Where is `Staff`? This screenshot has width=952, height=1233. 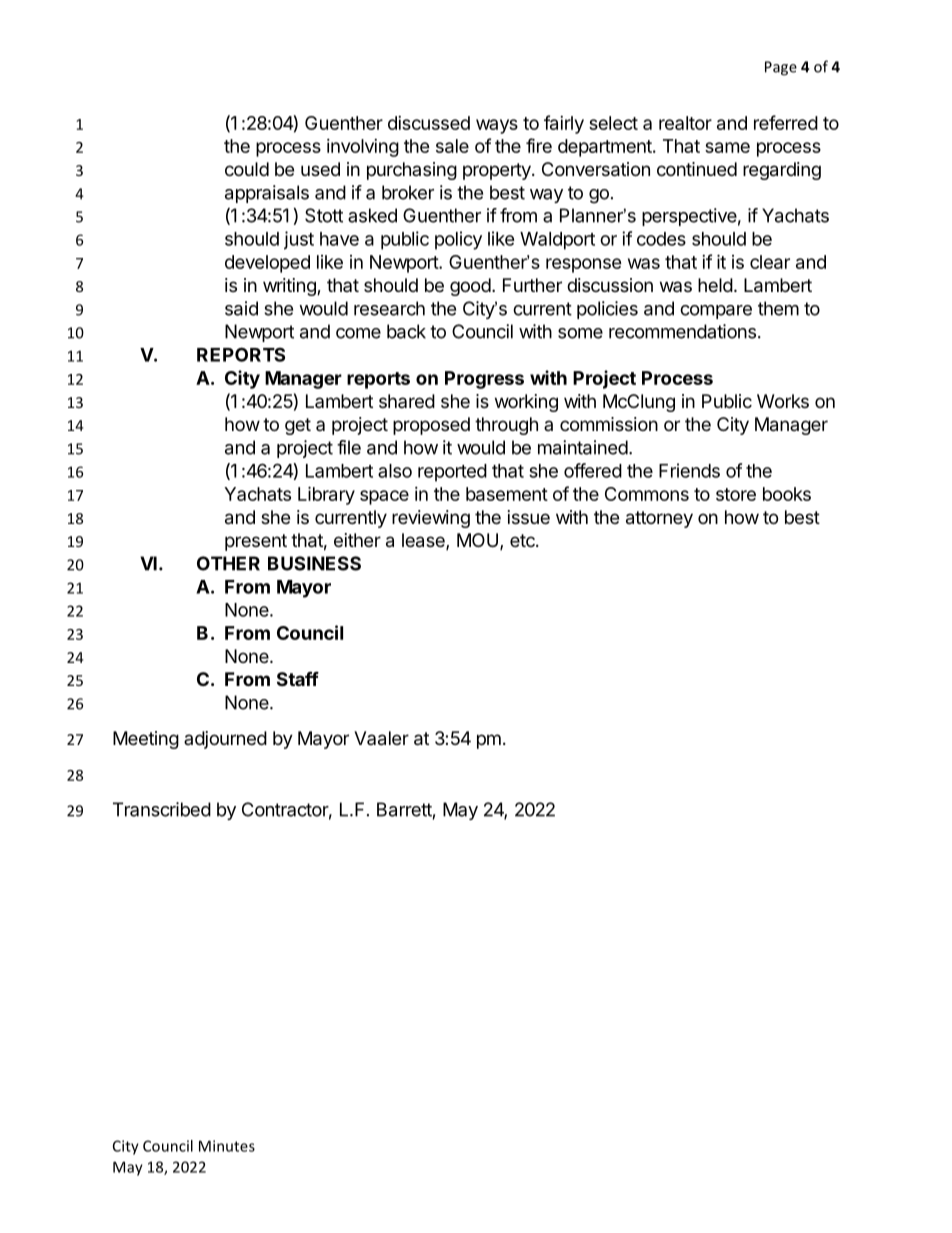
Staff is located at coordinates (298, 678).
